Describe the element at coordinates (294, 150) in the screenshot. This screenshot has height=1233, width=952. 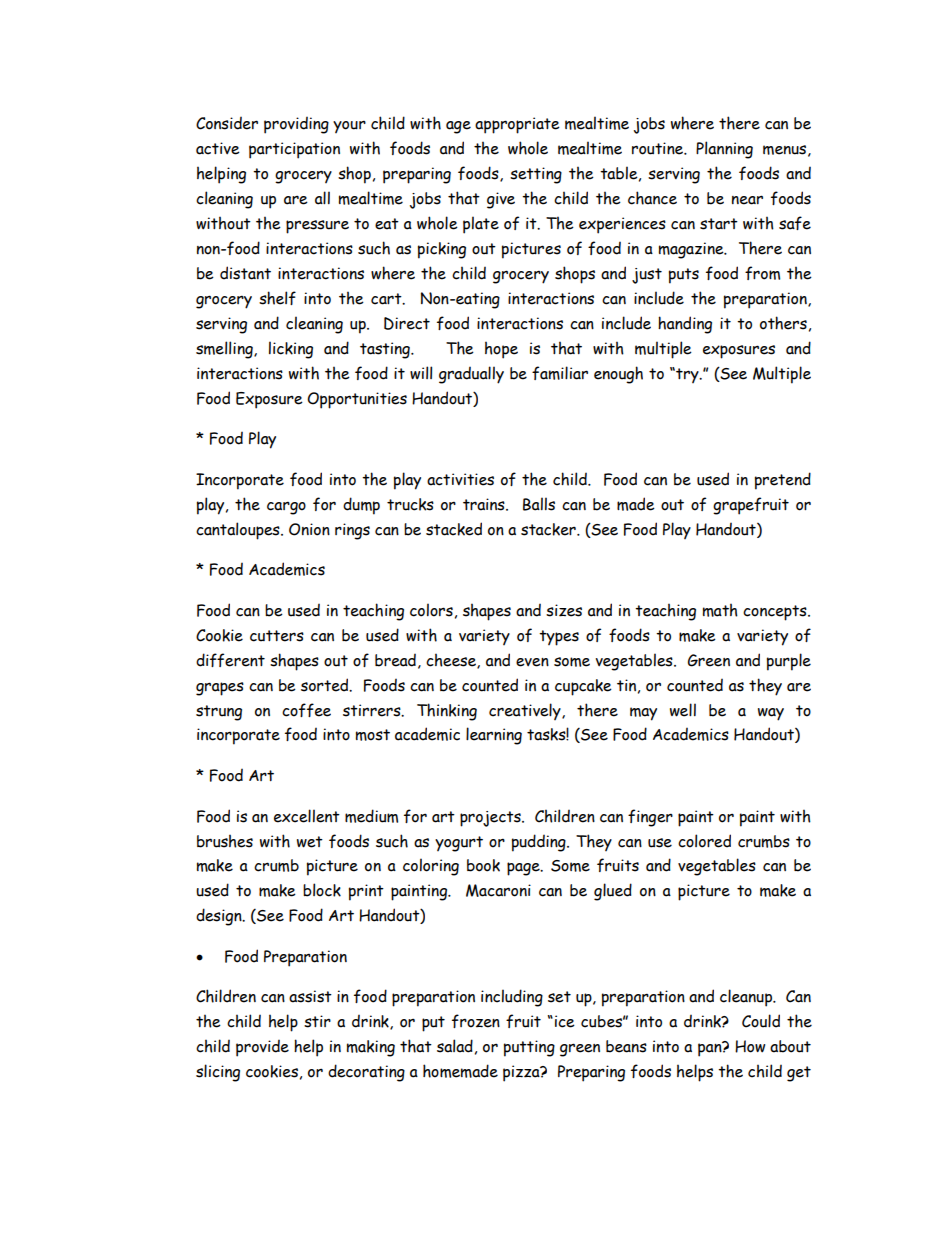
I see `participation` at that location.
